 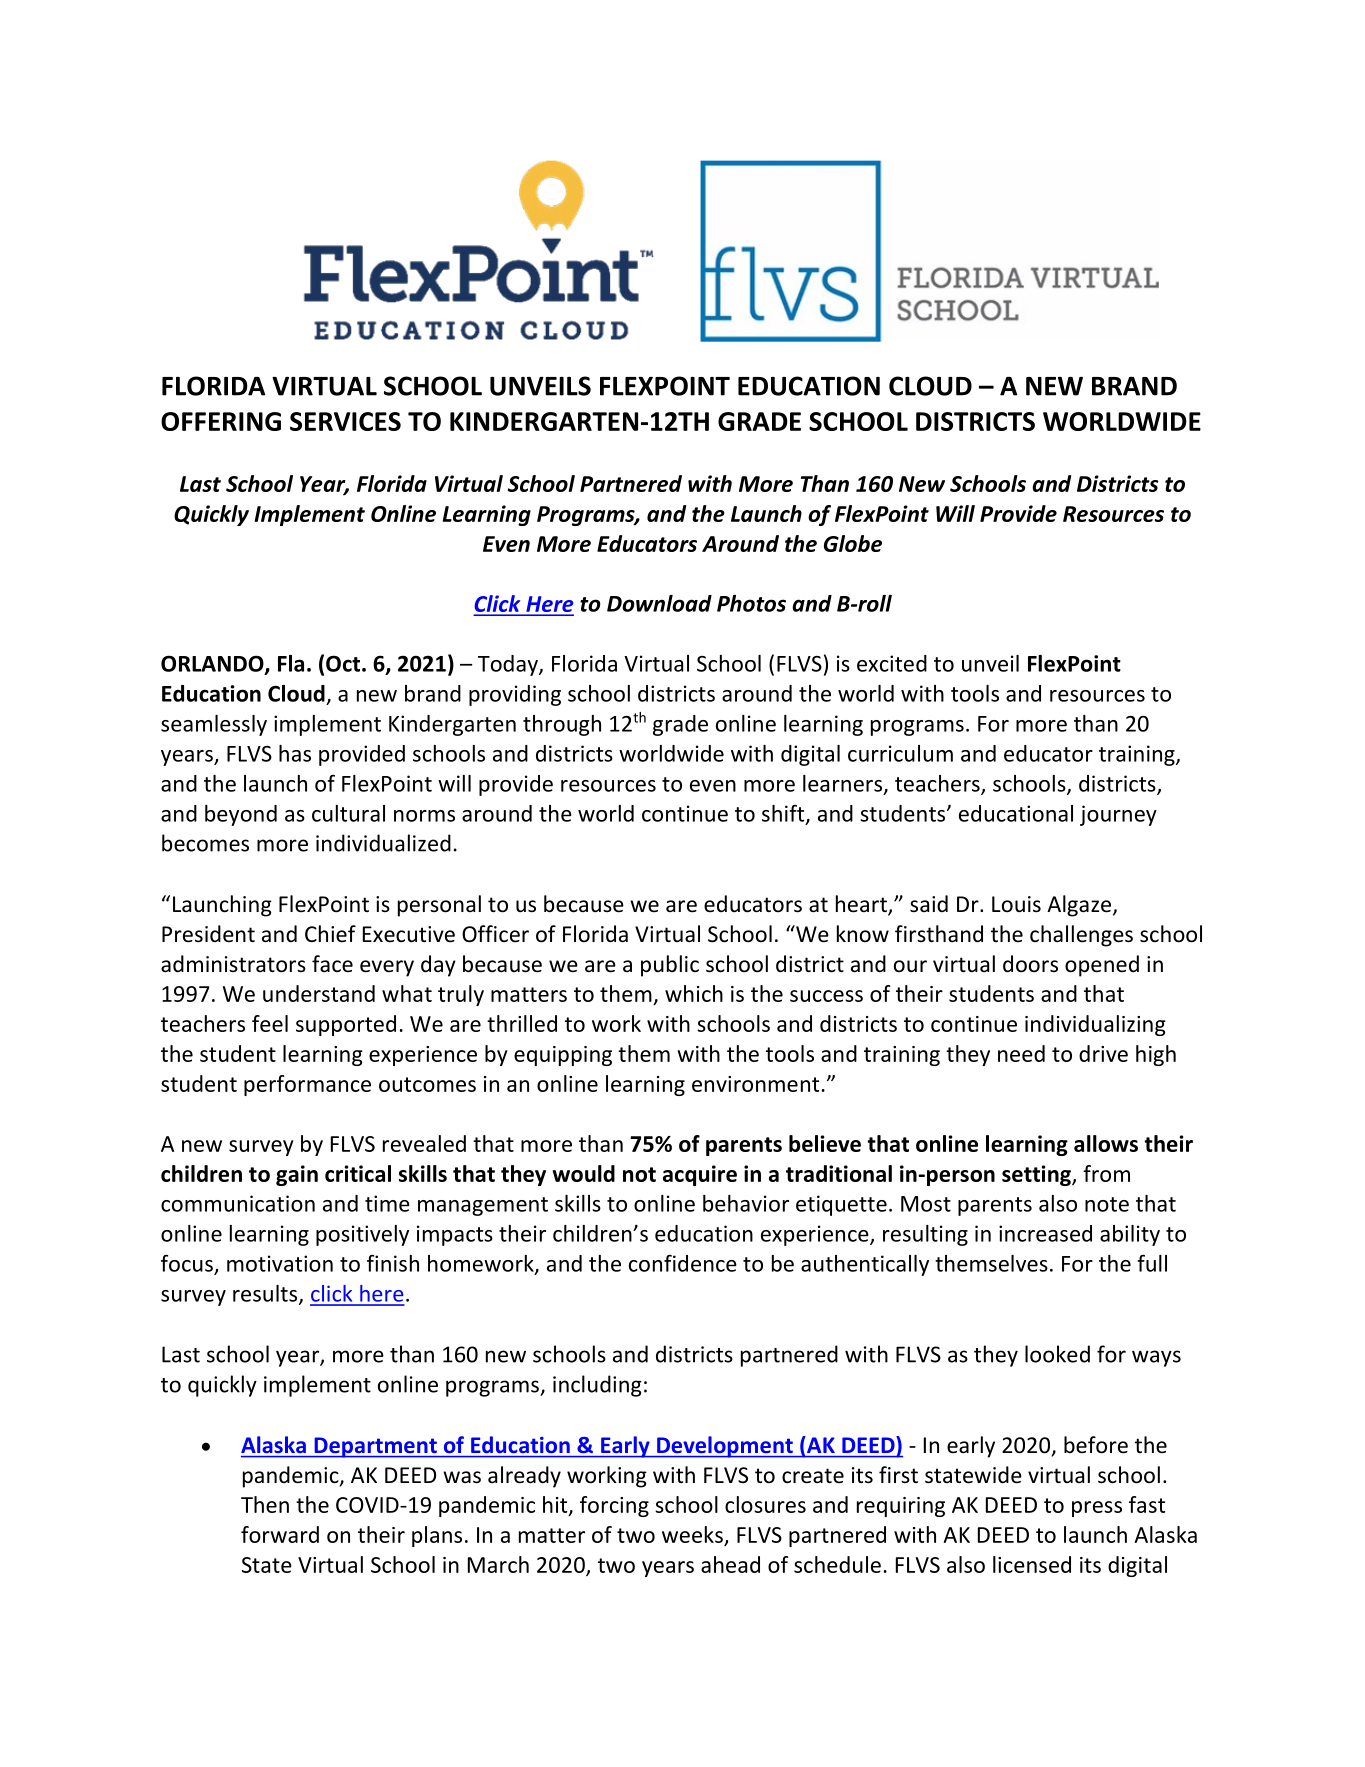 What do you see at coordinates (345, 421) in the document?
I see `SERVICES` at bounding box center [345, 421].
